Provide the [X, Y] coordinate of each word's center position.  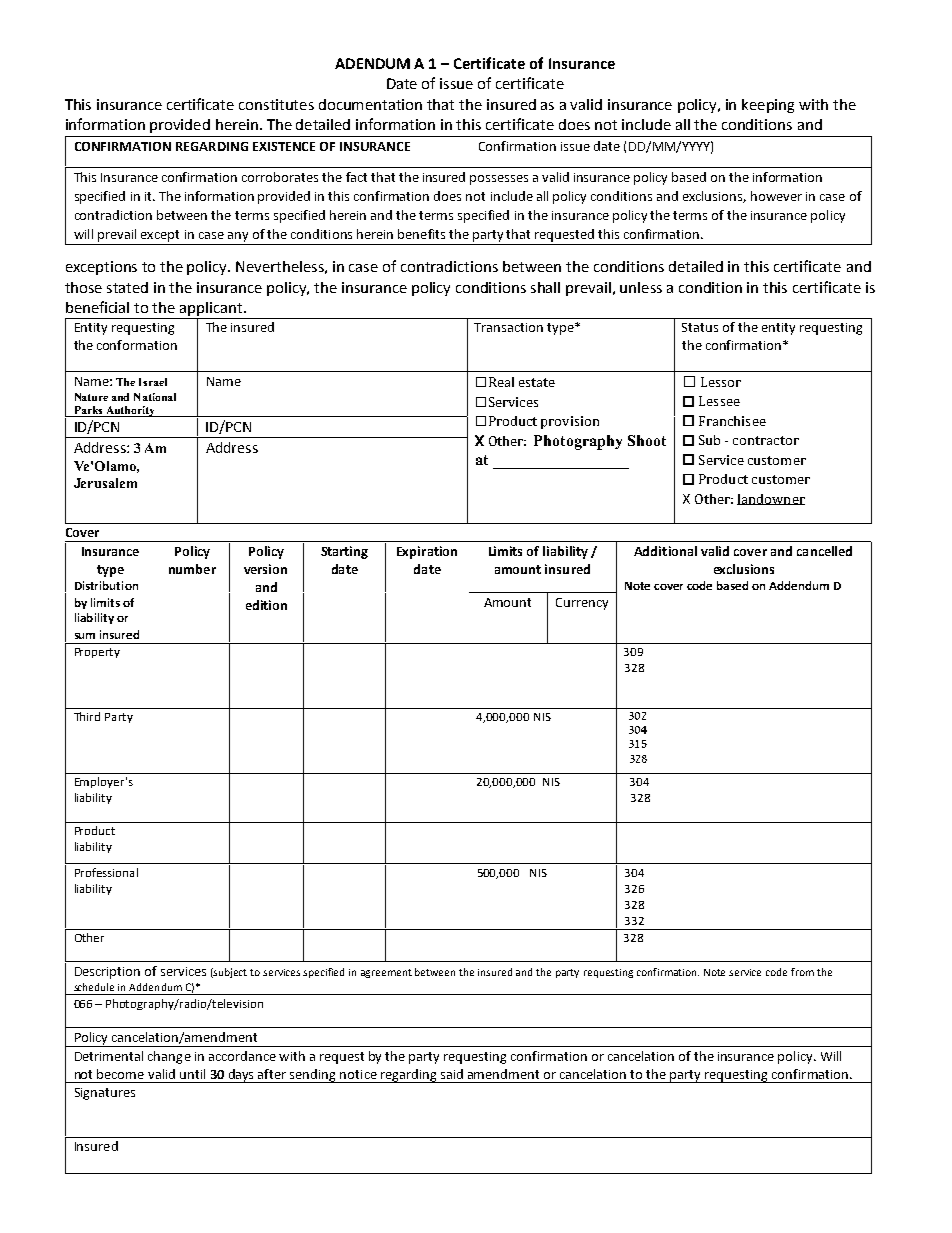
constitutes [276, 104]
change [169, 1057]
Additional [665, 551]
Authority [131, 411]
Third [87, 716]
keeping [768, 106]
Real [501, 382]
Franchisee [732, 421]
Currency [582, 604]
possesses [499, 180]
